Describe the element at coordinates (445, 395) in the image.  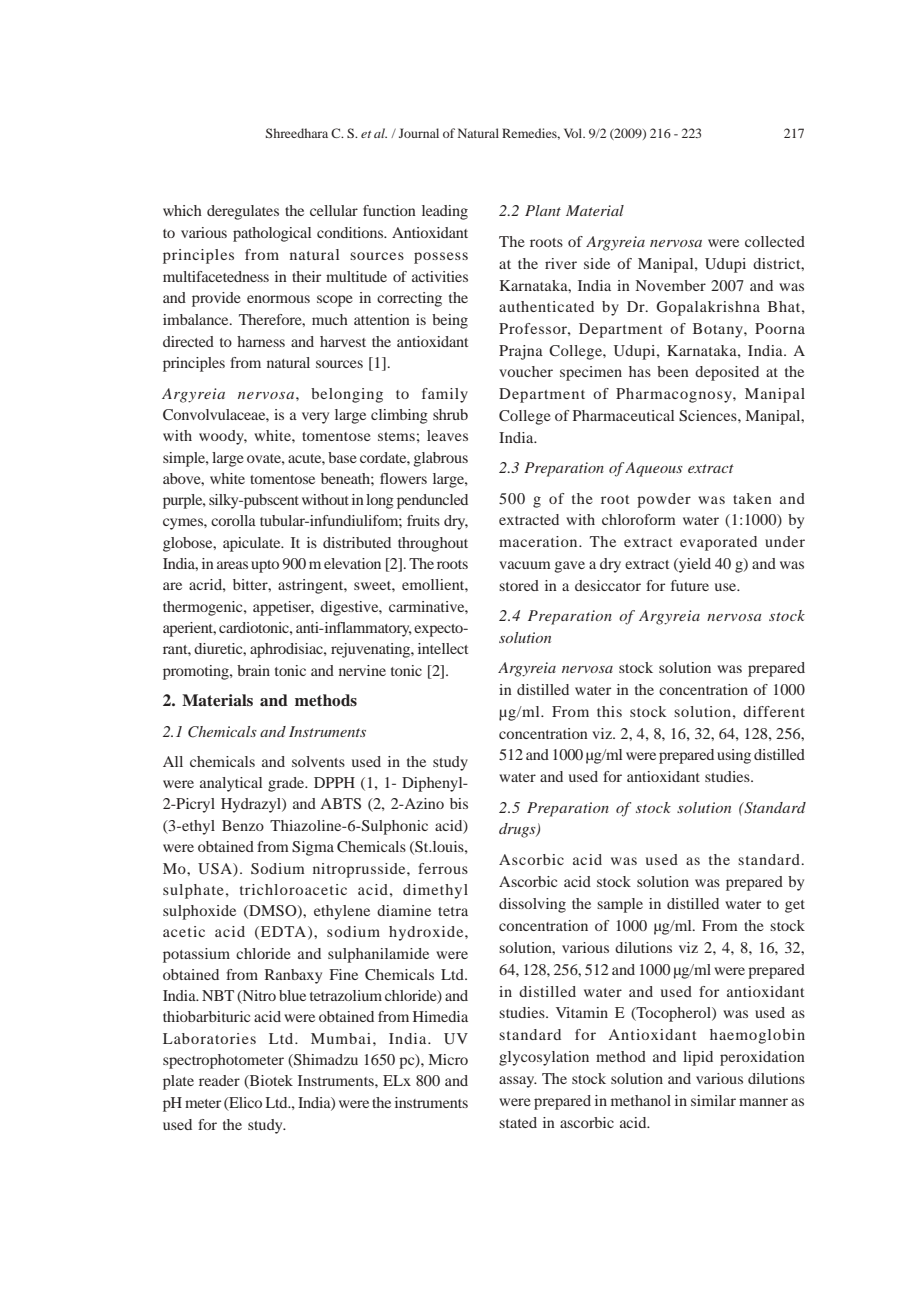
I see `family` at that location.
